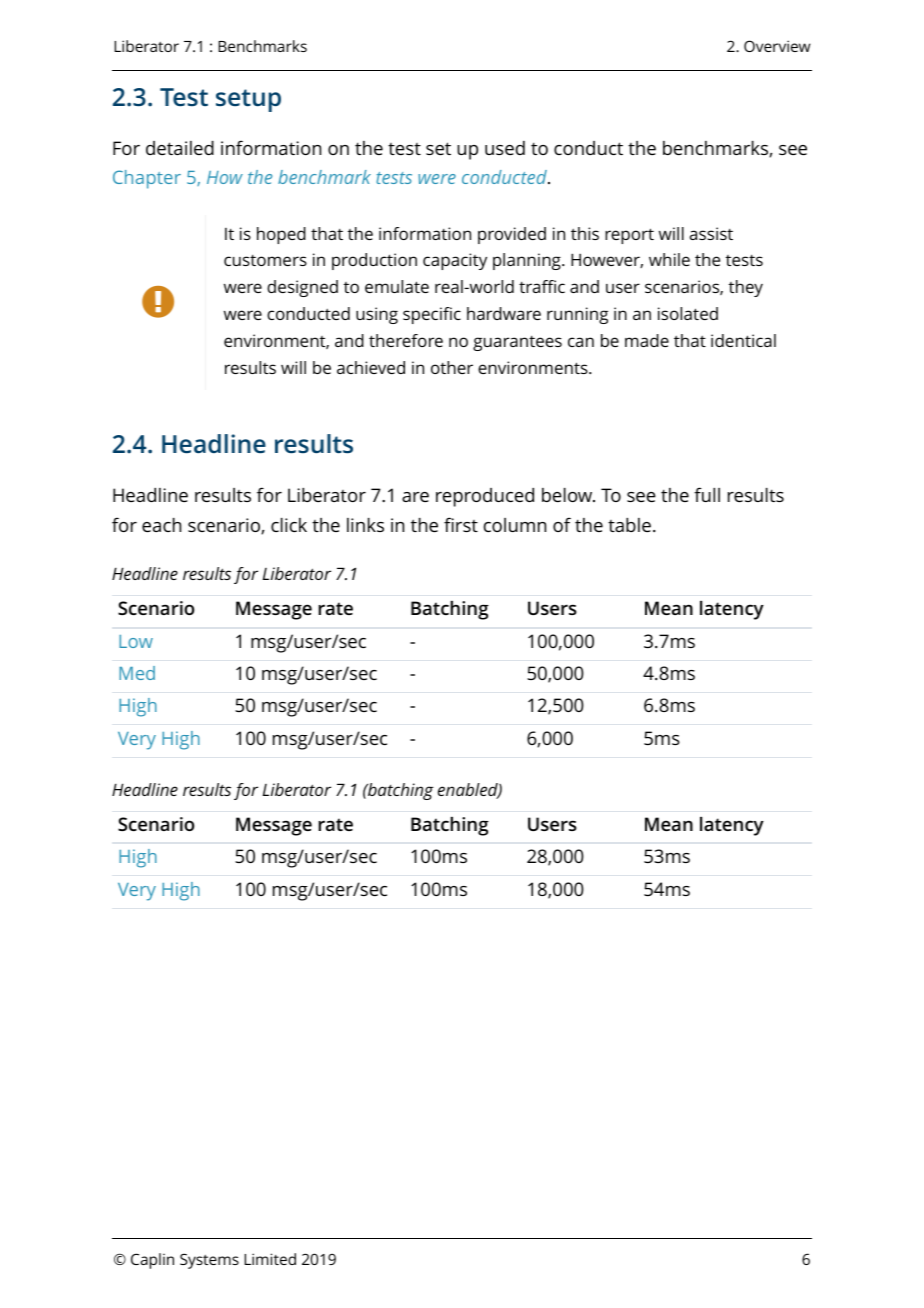 The width and height of the page is (924, 1308). I want to click on column, so click(515, 525).
